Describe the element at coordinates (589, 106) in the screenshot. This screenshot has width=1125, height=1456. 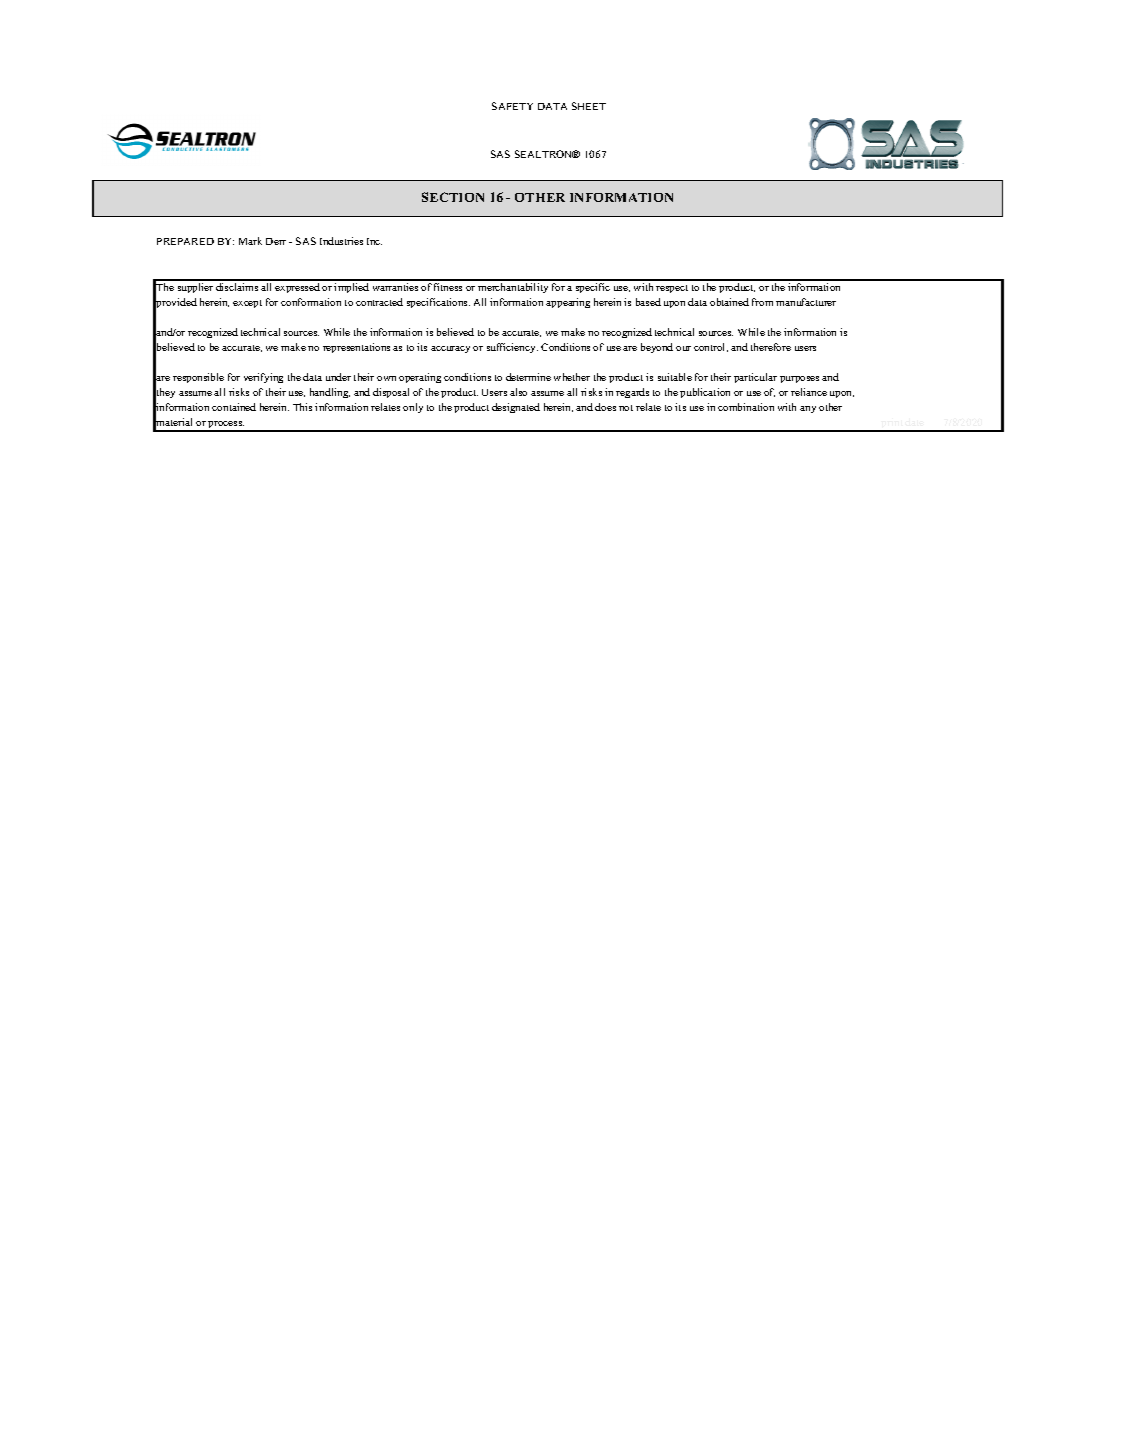
I see `SHEET` at that location.
